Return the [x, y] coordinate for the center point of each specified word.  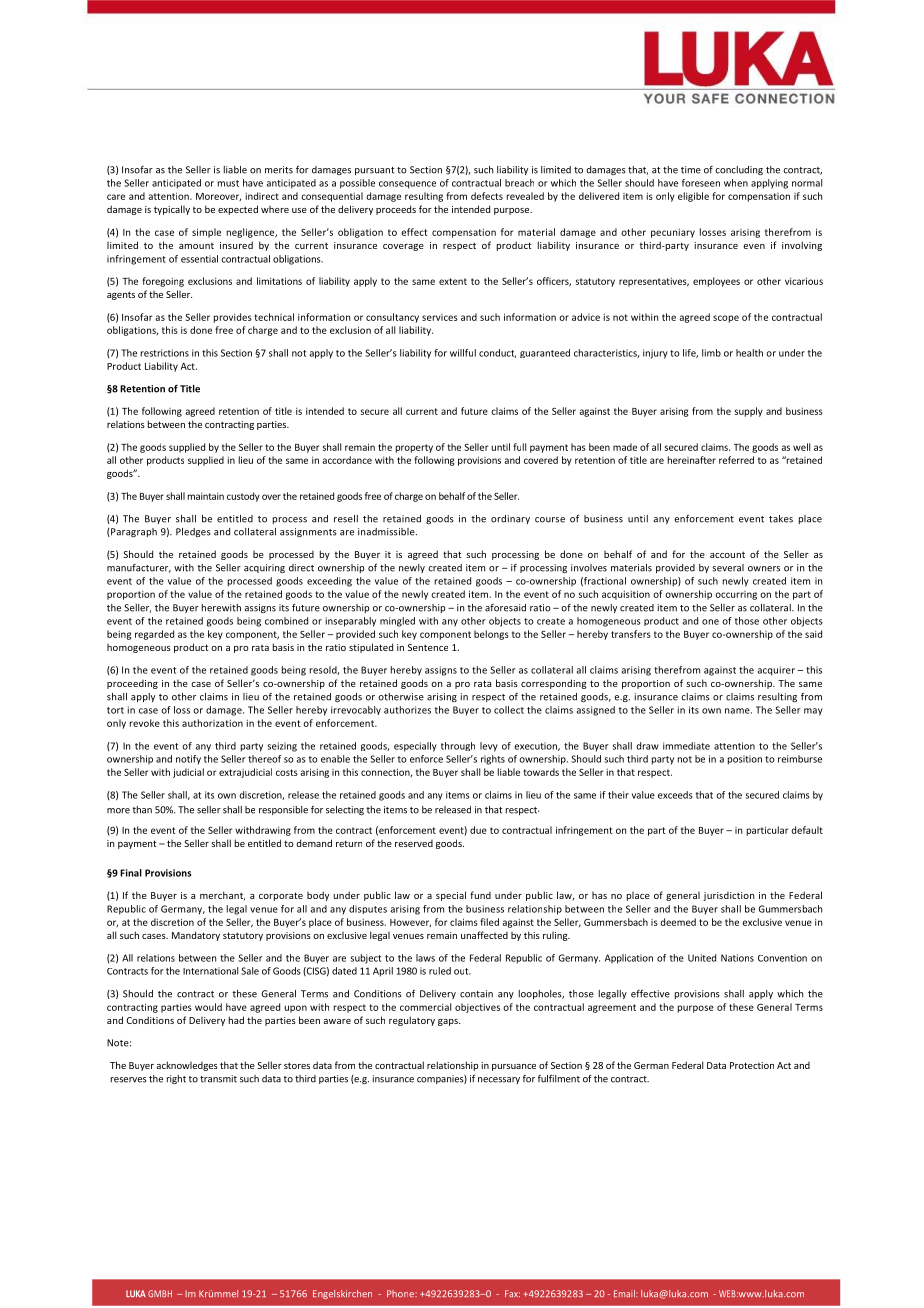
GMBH [160, 1293]
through [458, 746]
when [736, 183]
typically [172, 210]
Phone [401, 1293]
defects [487, 196]
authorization [212, 723]
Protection [752, 1065]
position [745, 760]
